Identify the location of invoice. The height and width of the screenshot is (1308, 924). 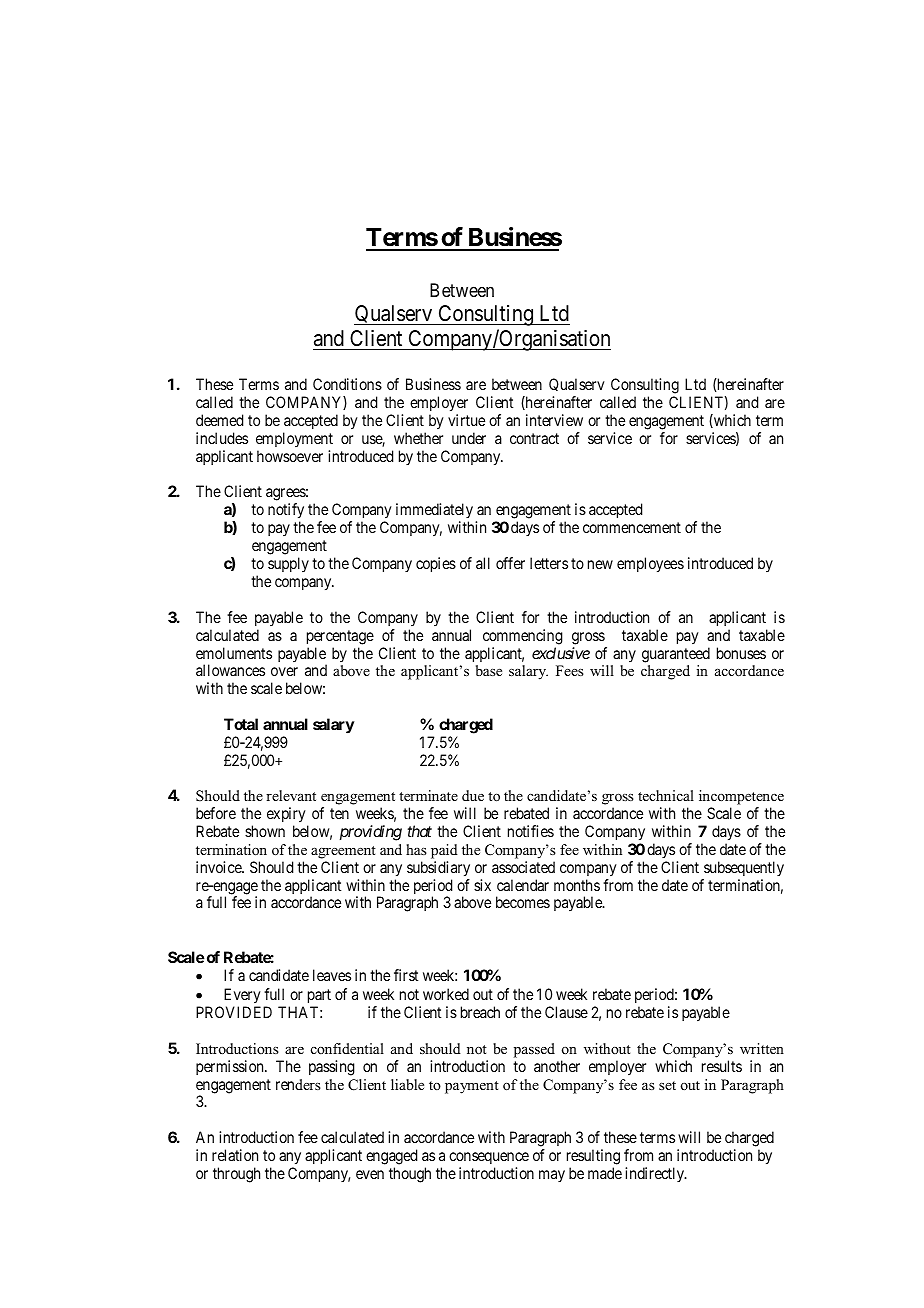
(219, 867).
